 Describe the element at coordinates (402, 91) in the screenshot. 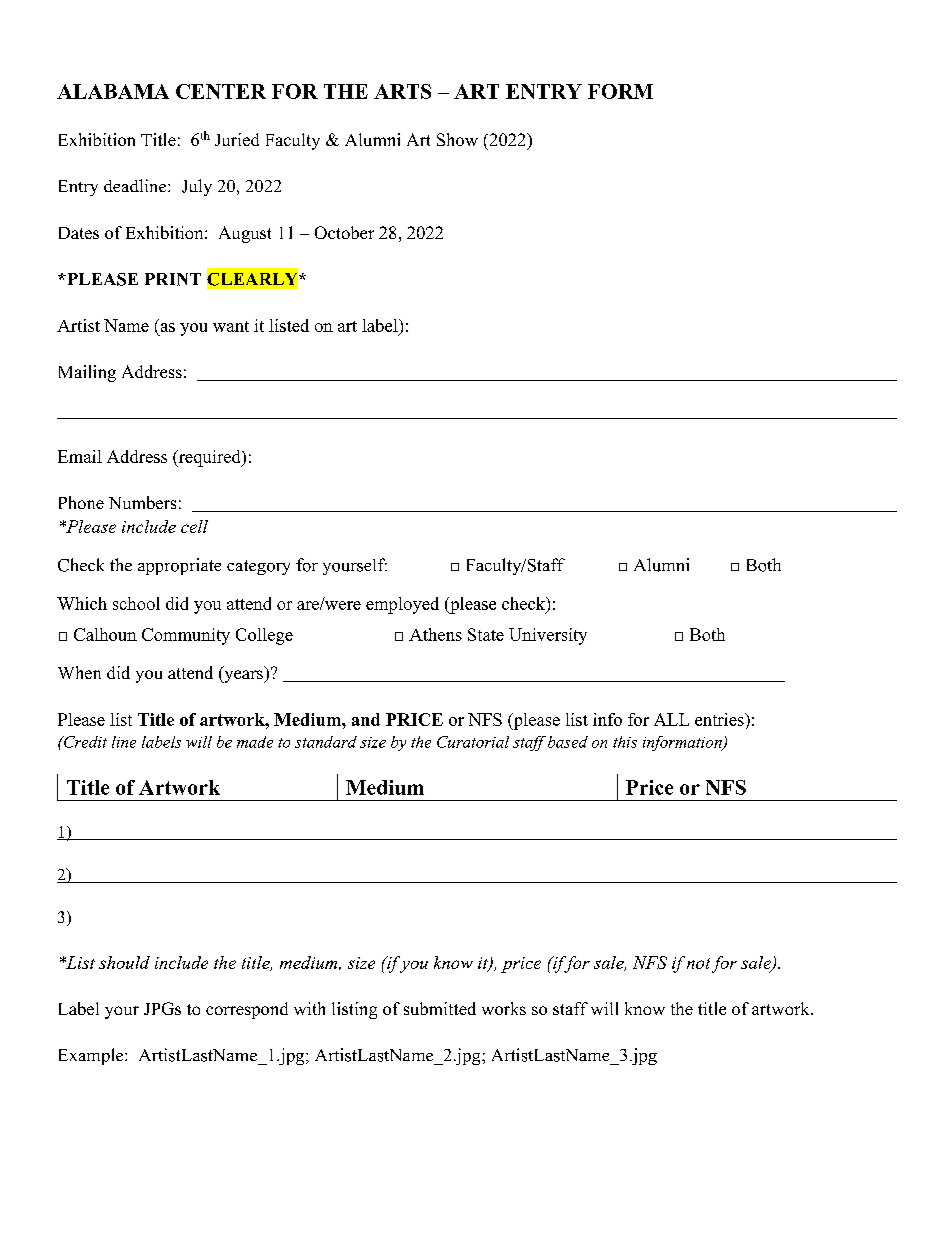

I see `ARTS` at that location.
